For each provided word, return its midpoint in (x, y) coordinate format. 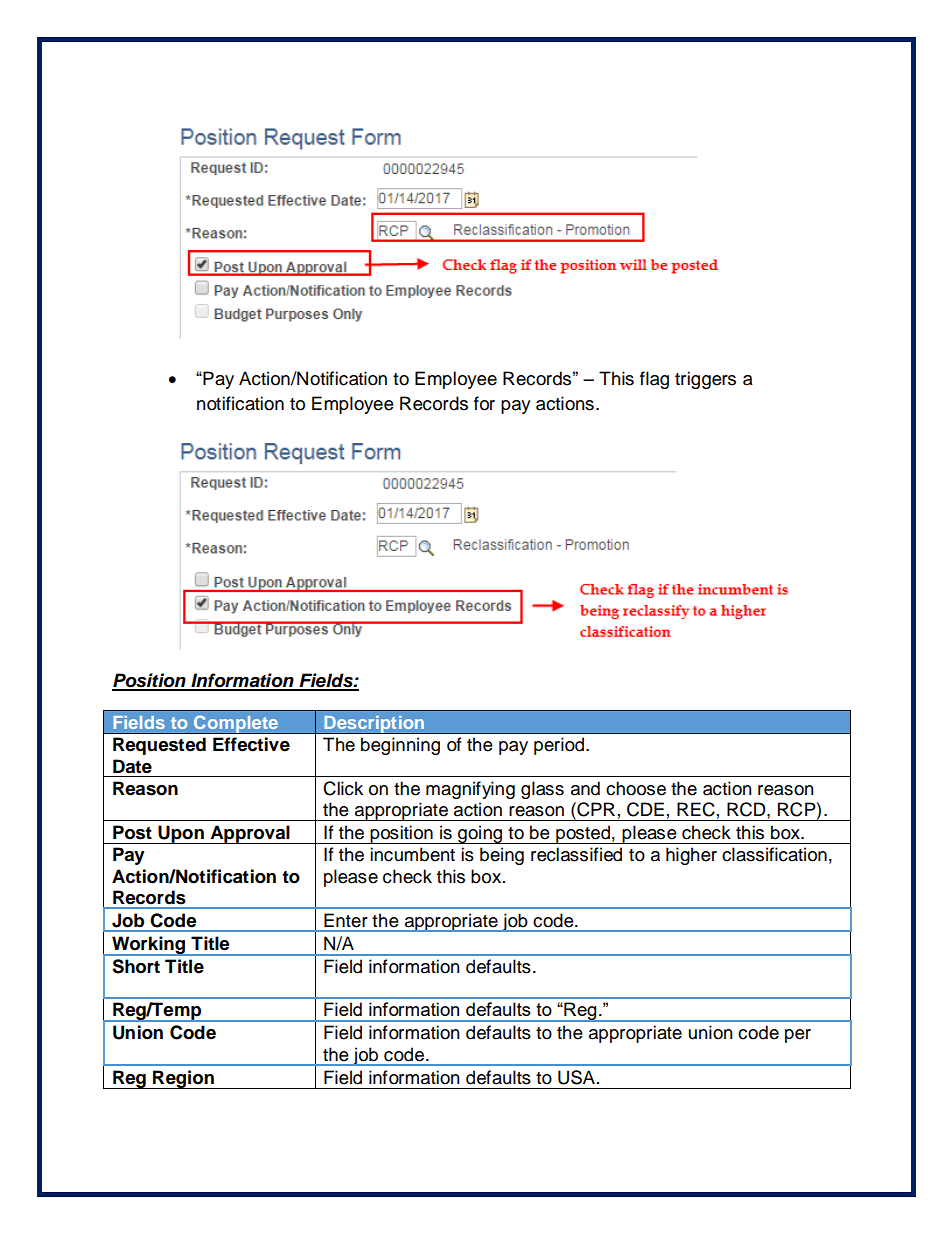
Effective (251, 744)
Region (183, 1079)
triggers (705, 380)
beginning (400, 746)
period (560, 746)
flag (654, 380)
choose (636, 788)
